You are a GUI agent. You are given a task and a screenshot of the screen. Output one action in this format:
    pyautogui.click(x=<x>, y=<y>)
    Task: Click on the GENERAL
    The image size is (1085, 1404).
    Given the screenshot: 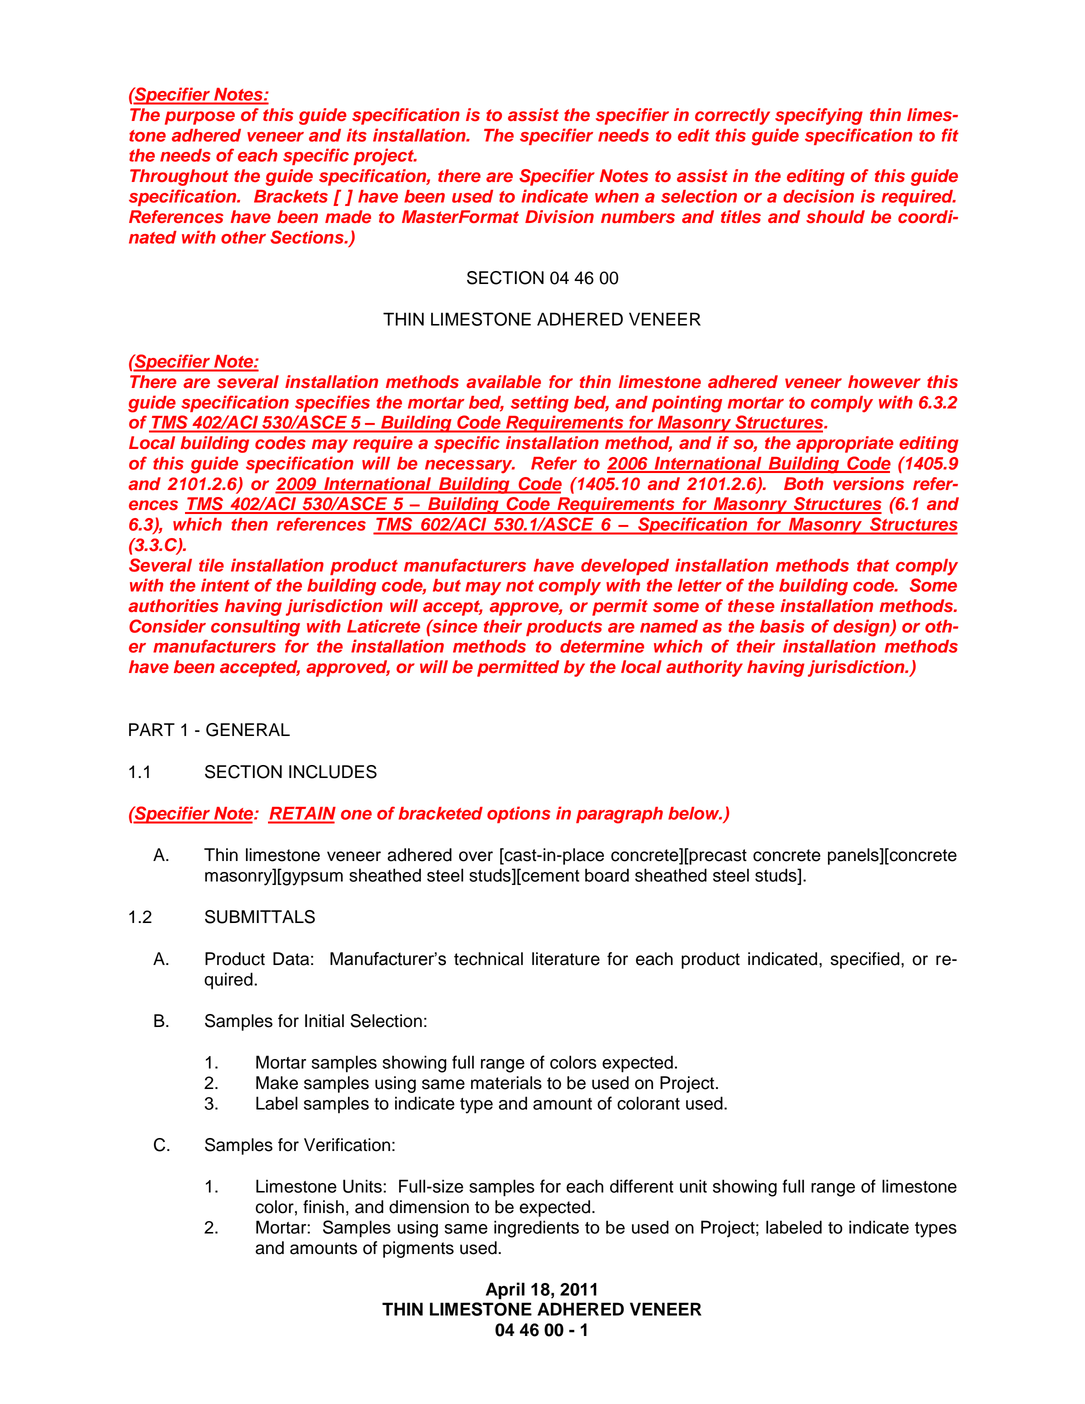 What is the action you would take?
    pyautogui.click(x=248, y=730)
